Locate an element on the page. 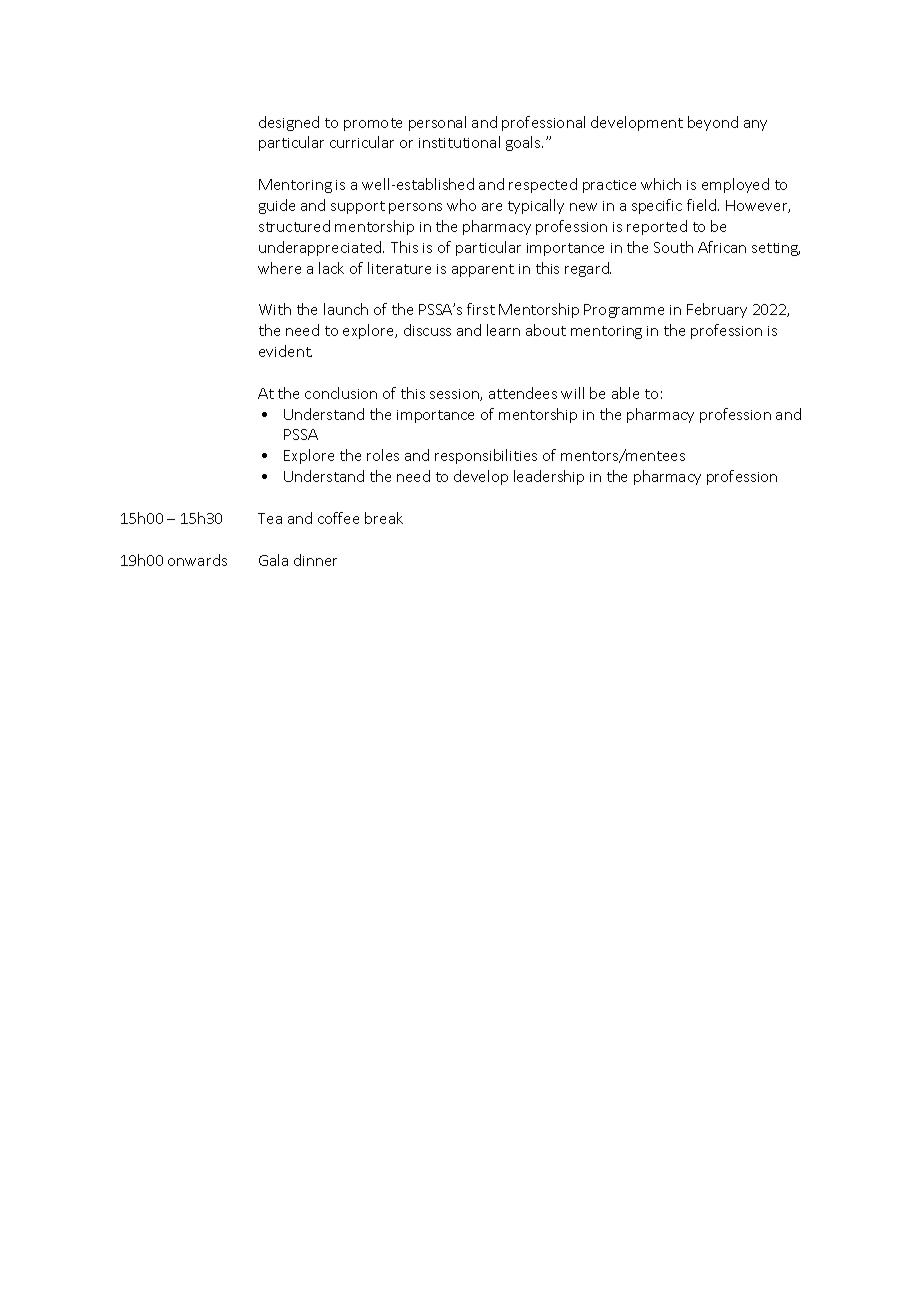 The image size is (924, 1308). designed is located at coordinates (289, 123).
